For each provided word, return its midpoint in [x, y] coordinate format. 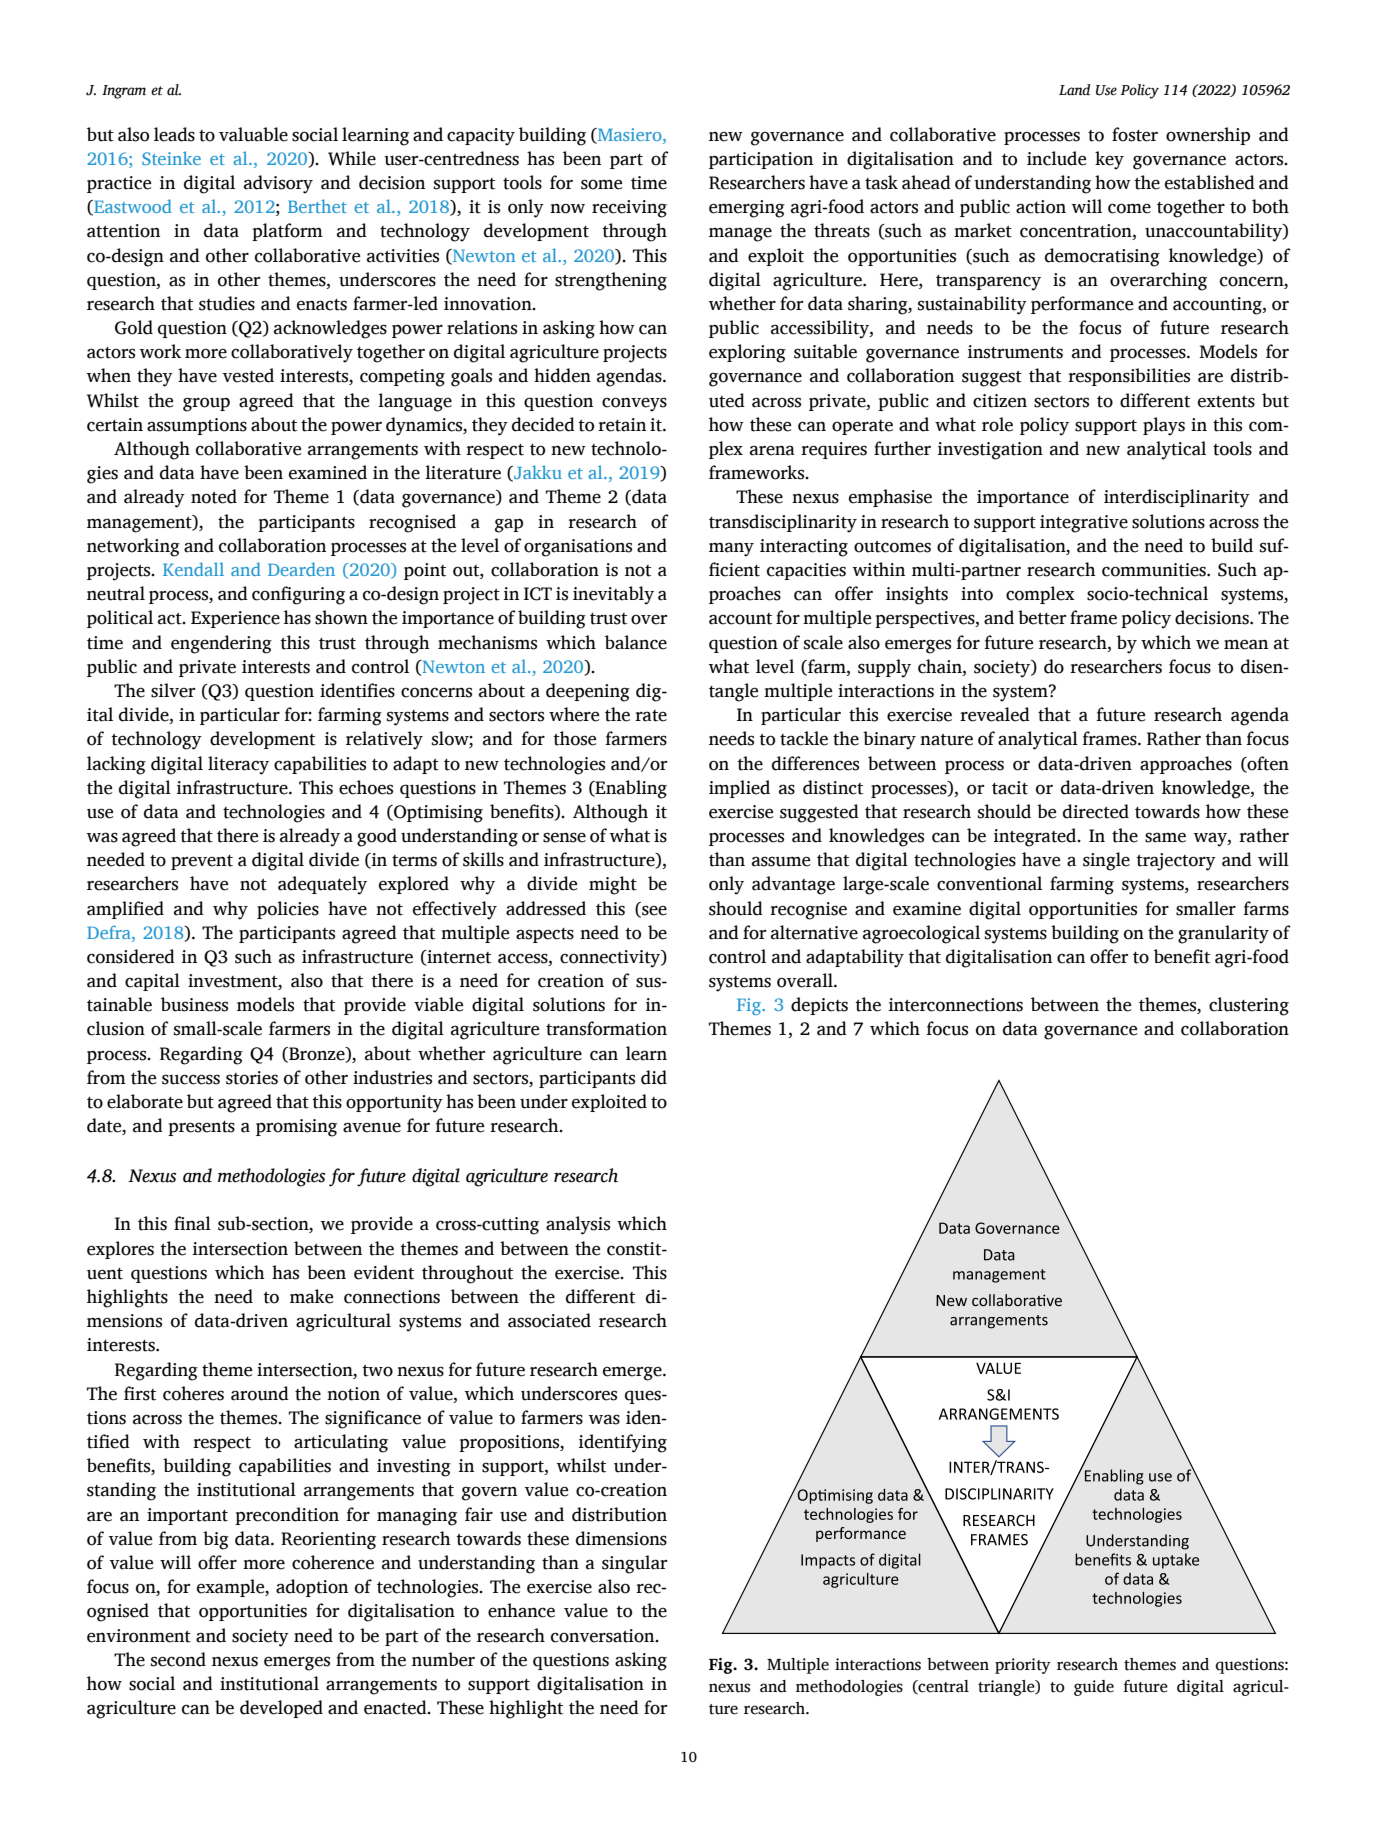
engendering [221, 644]
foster [1135, 134]
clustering [1249, 1006]
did [654, 1077]
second [178, 1659]
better [1042, 617]
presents [201, 1128]
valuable [253, 134]
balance [636, 642]
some [601, 184]
